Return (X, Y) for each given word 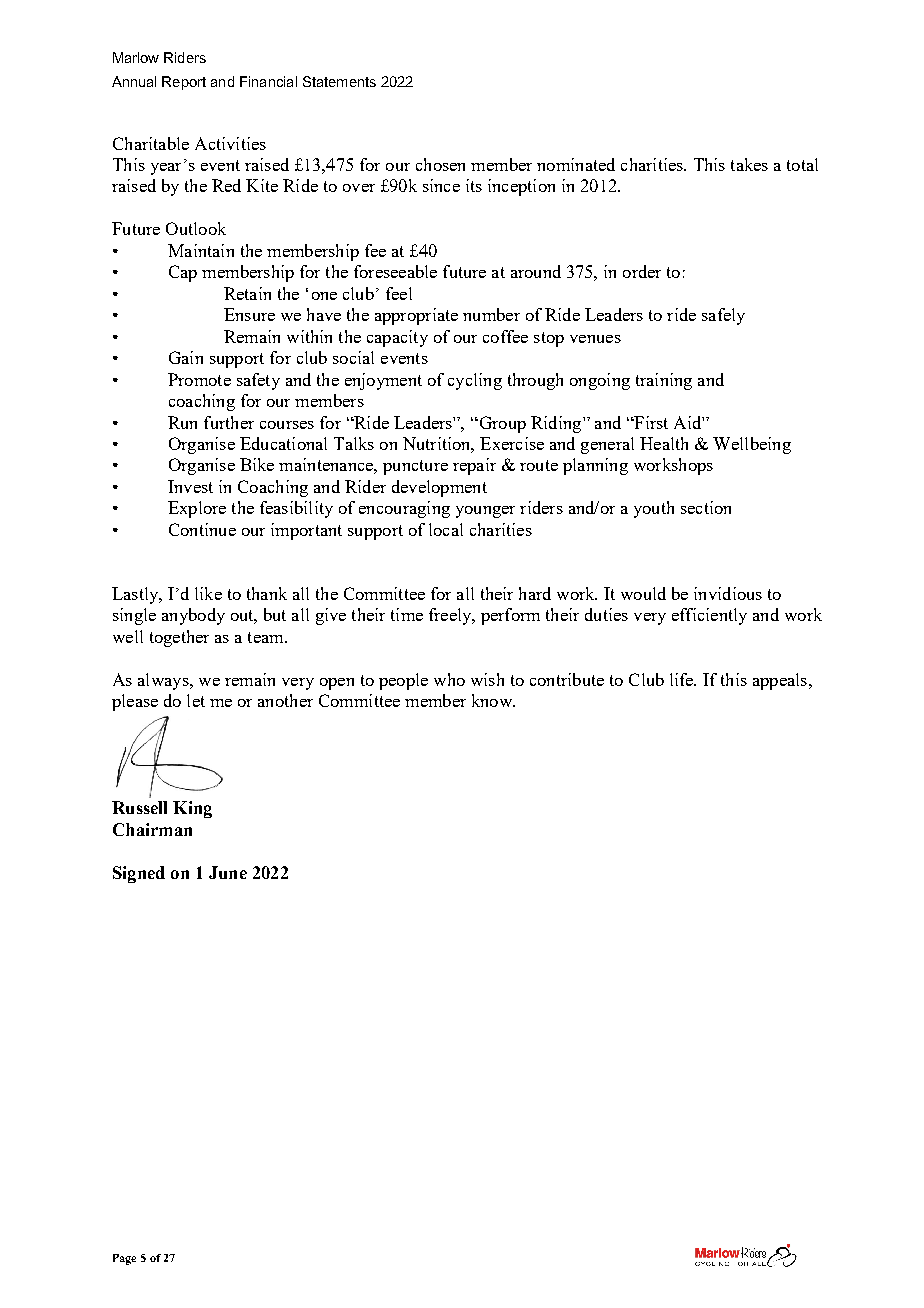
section (706, 507)
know (493, 700)
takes (749, 164)
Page (124, 1259)
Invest (190, 486)
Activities (230, 143)
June (228, 872)
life (683, 679)
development (439, 488)
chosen (440, 164)
